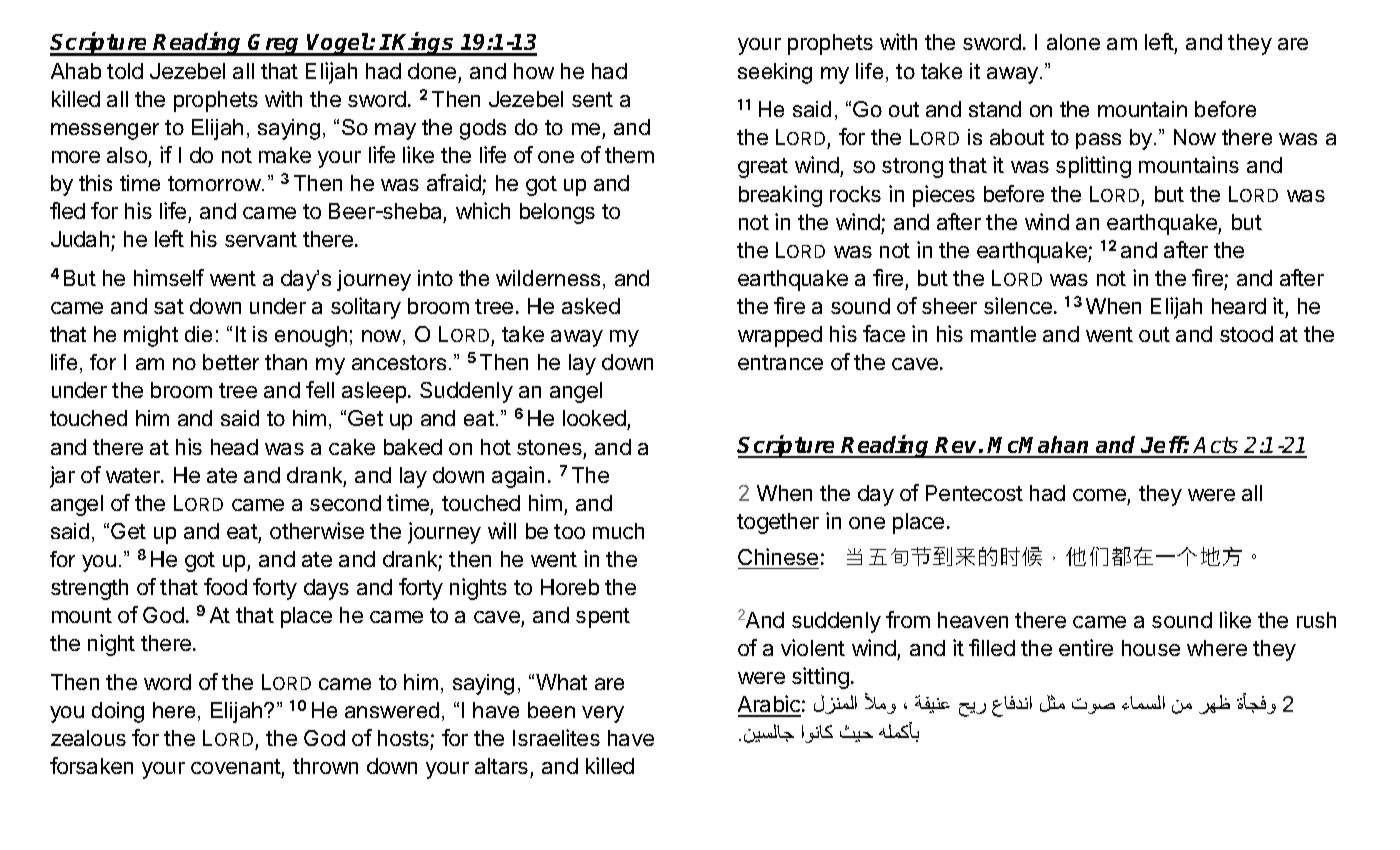 This screenshot has width=1400, height=850. I want to click on splitting, so click(1093, 167).
